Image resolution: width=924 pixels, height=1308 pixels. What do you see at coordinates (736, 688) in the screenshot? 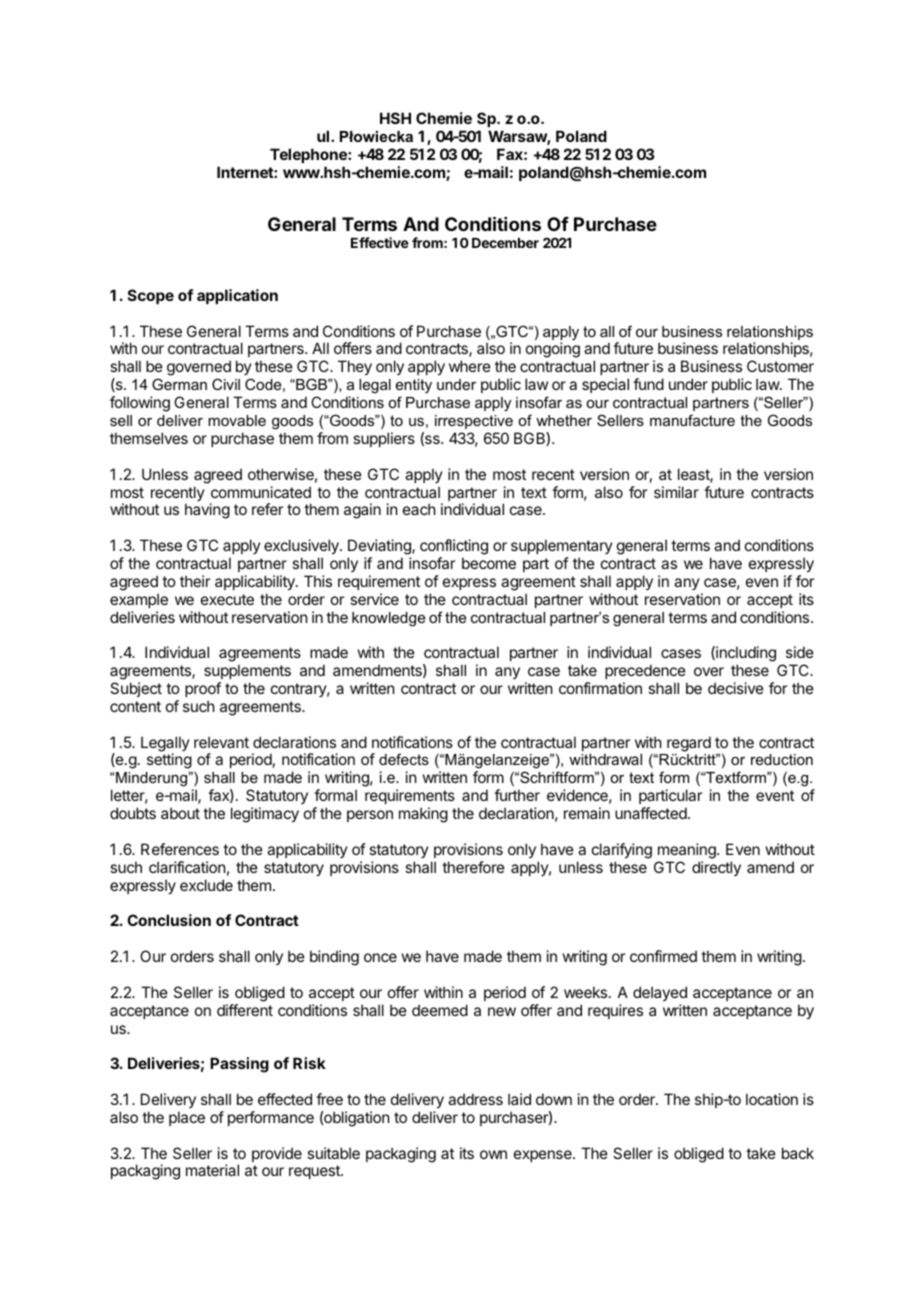
I see `decisive` at bounding box center [736, 688].
